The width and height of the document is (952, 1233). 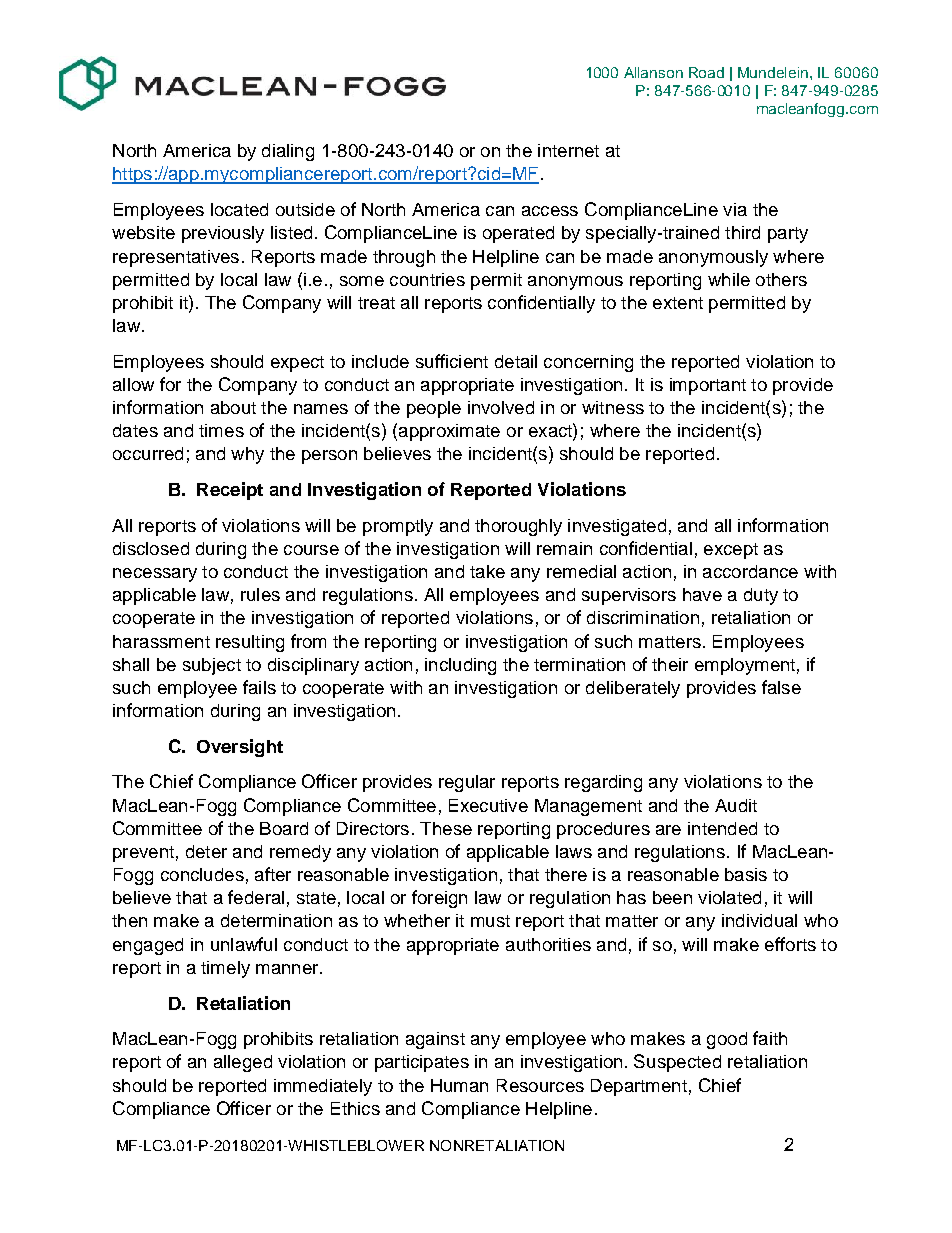 I want to click on Oversight, so click(x=240, y=748).
